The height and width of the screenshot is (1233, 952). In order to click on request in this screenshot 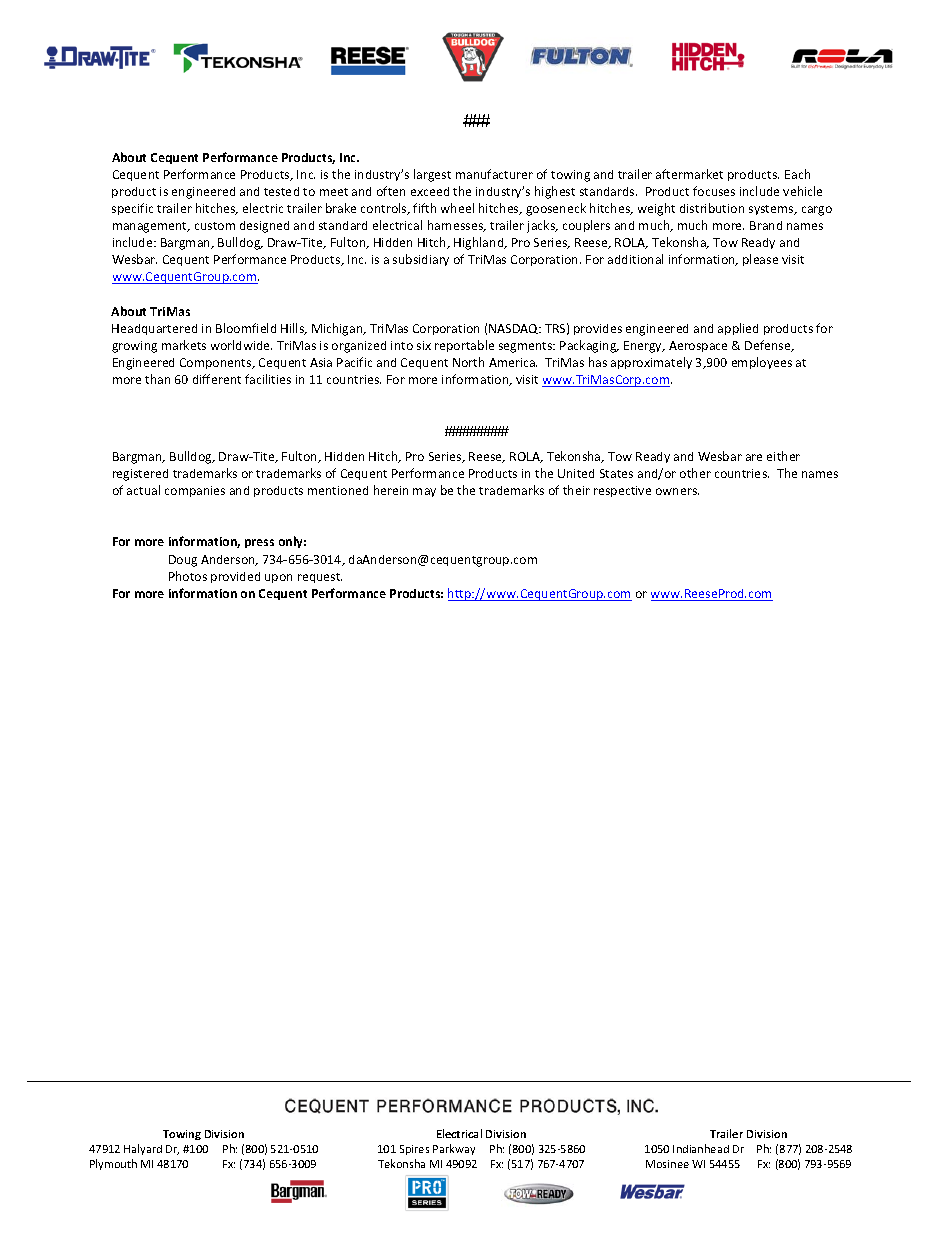, I will do `click(320, 578)`.
